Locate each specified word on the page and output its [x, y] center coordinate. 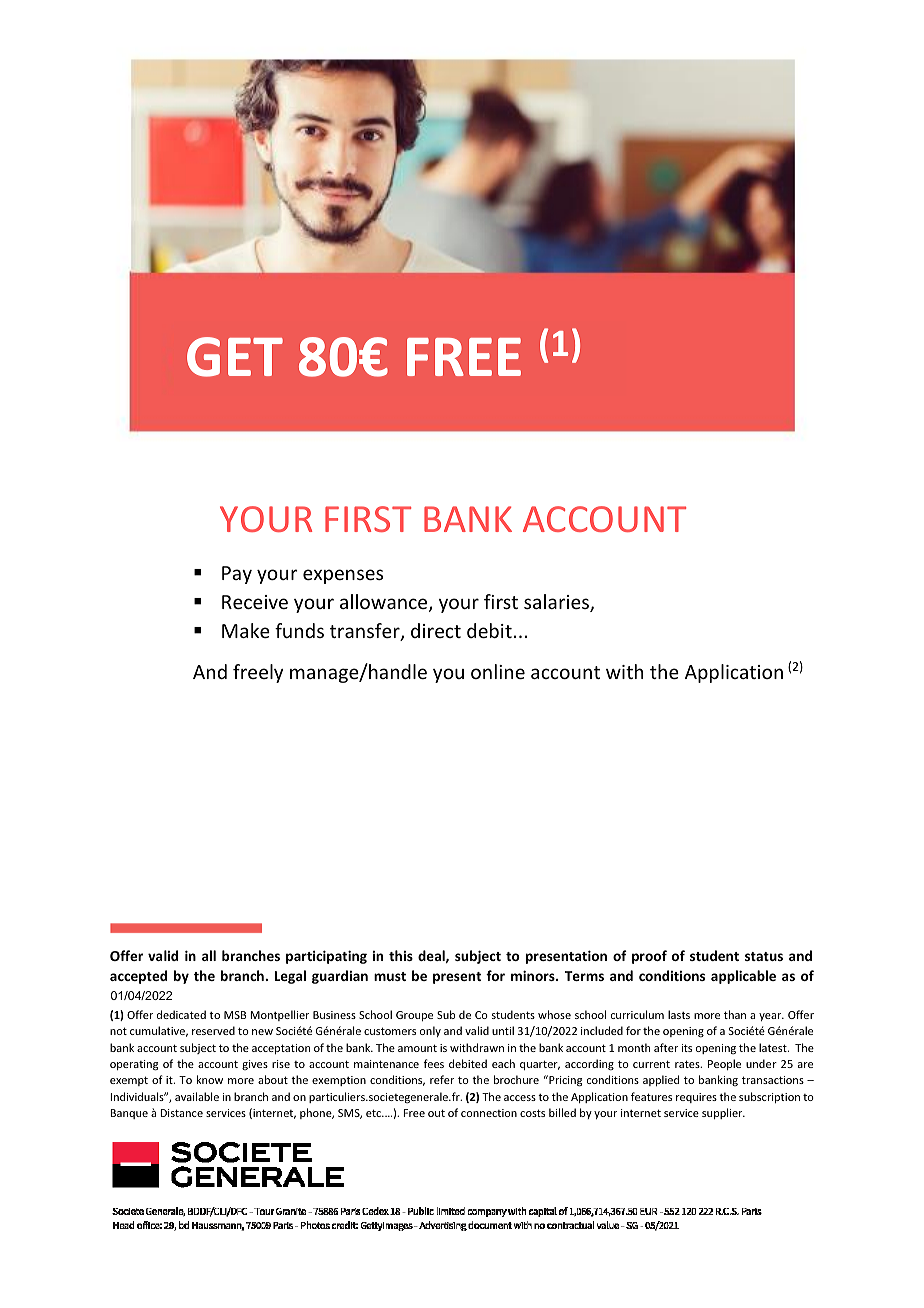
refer [442, 1079]
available [197, 1096]
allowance [385, 603]
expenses [343, 576]
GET [235, 357]
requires [696, 1098]
